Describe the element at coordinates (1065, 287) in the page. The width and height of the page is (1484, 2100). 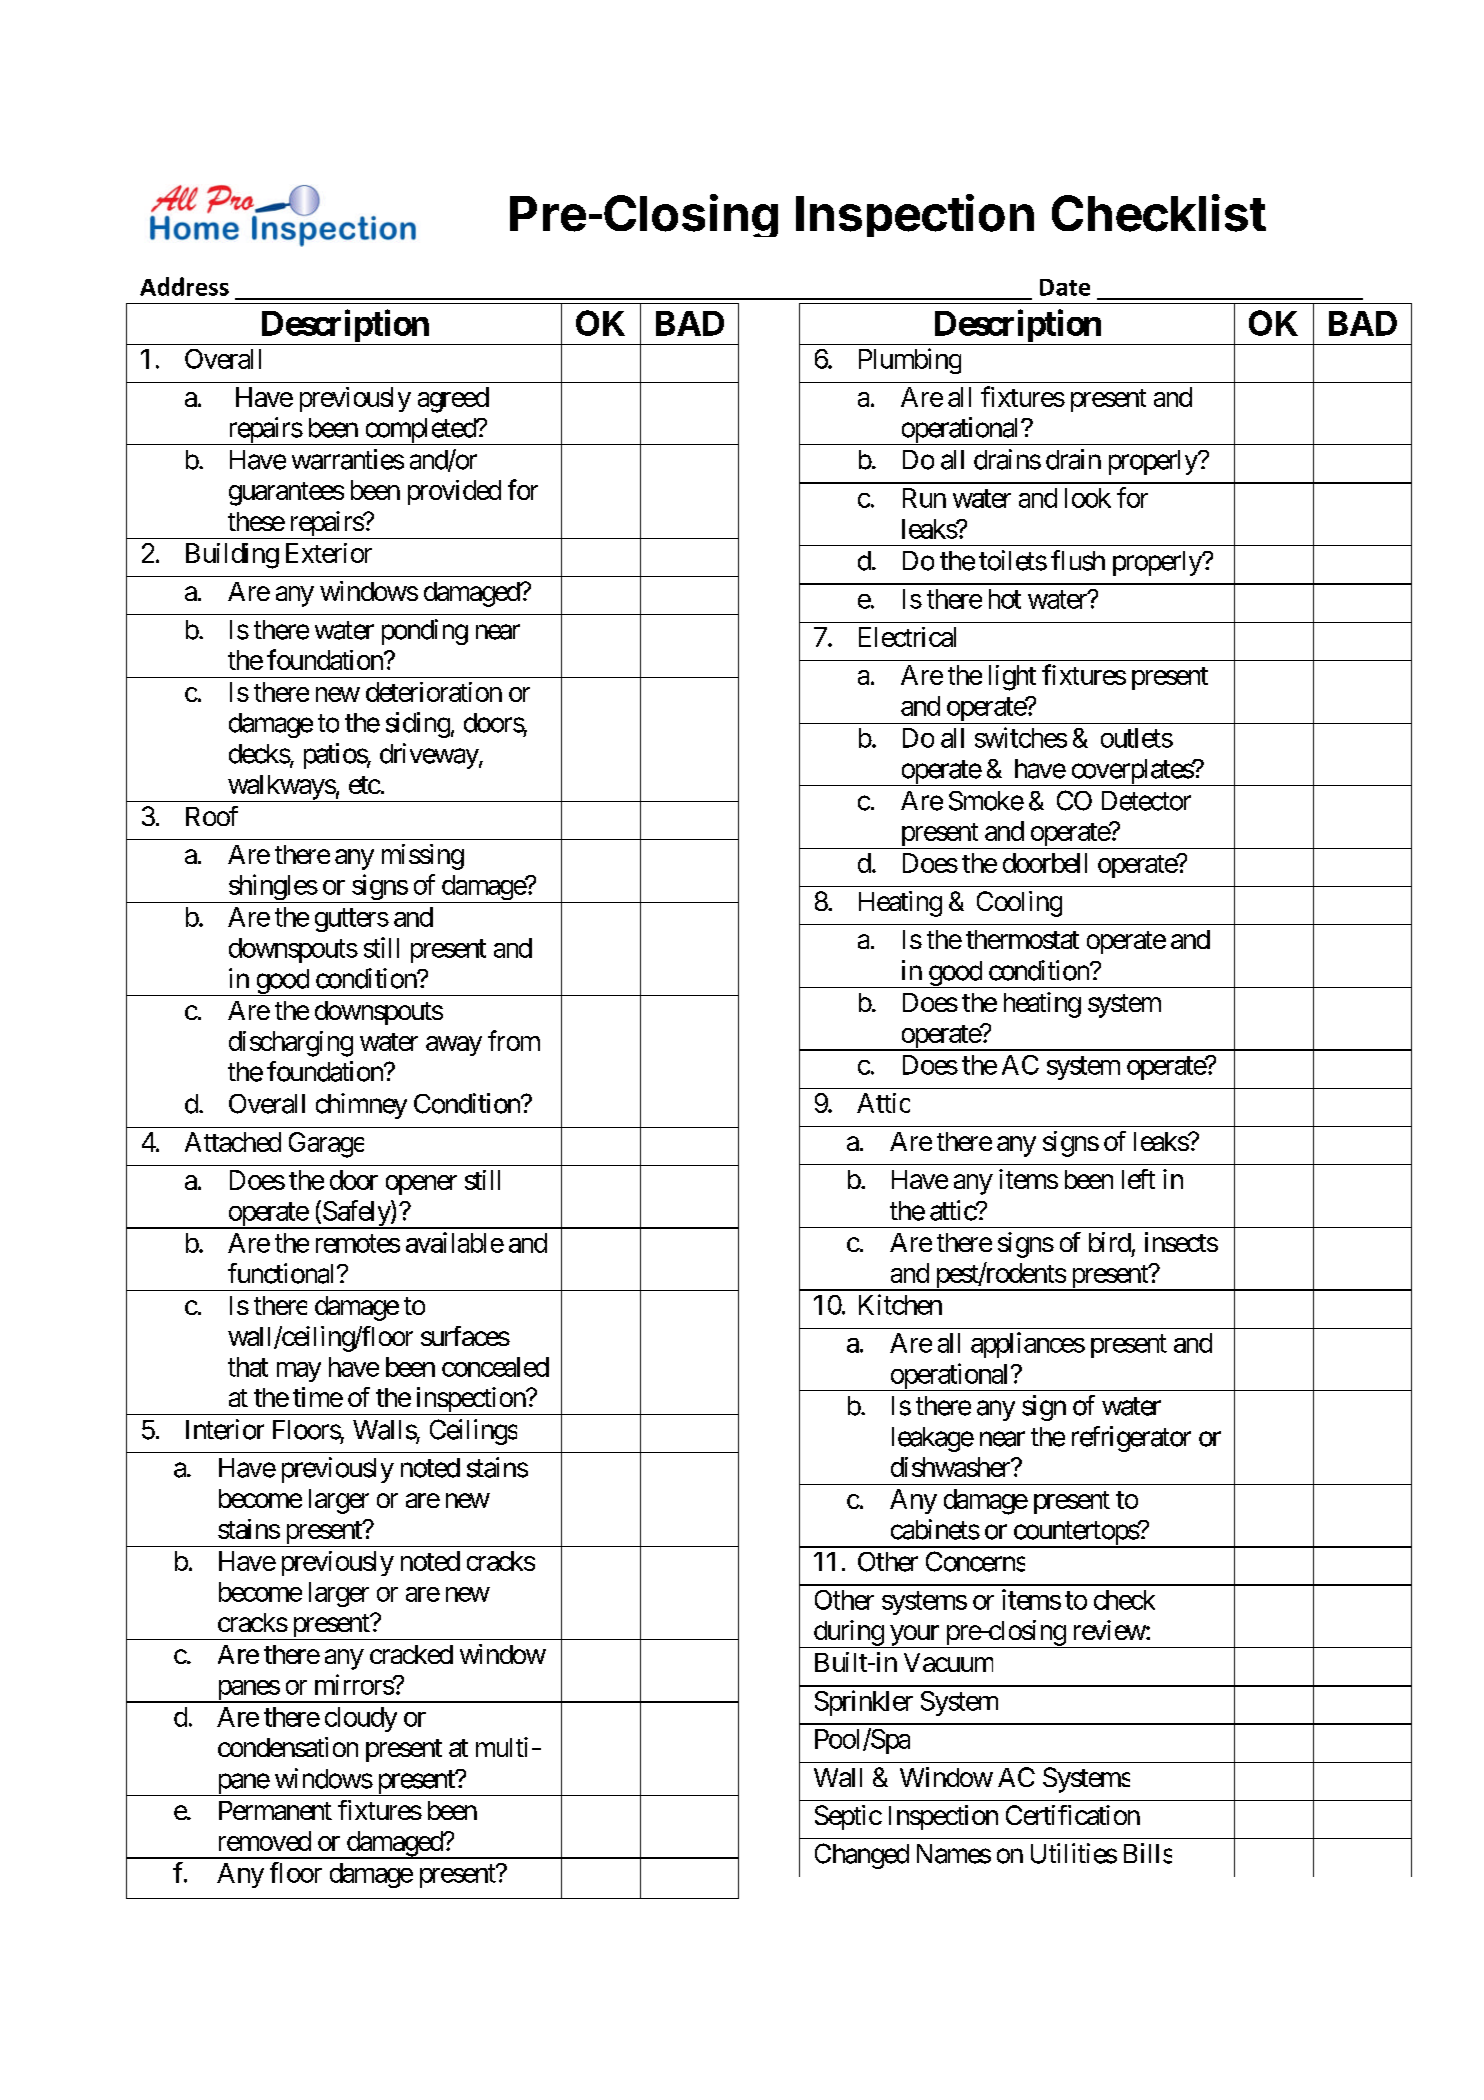
I see `Date` at that location.
